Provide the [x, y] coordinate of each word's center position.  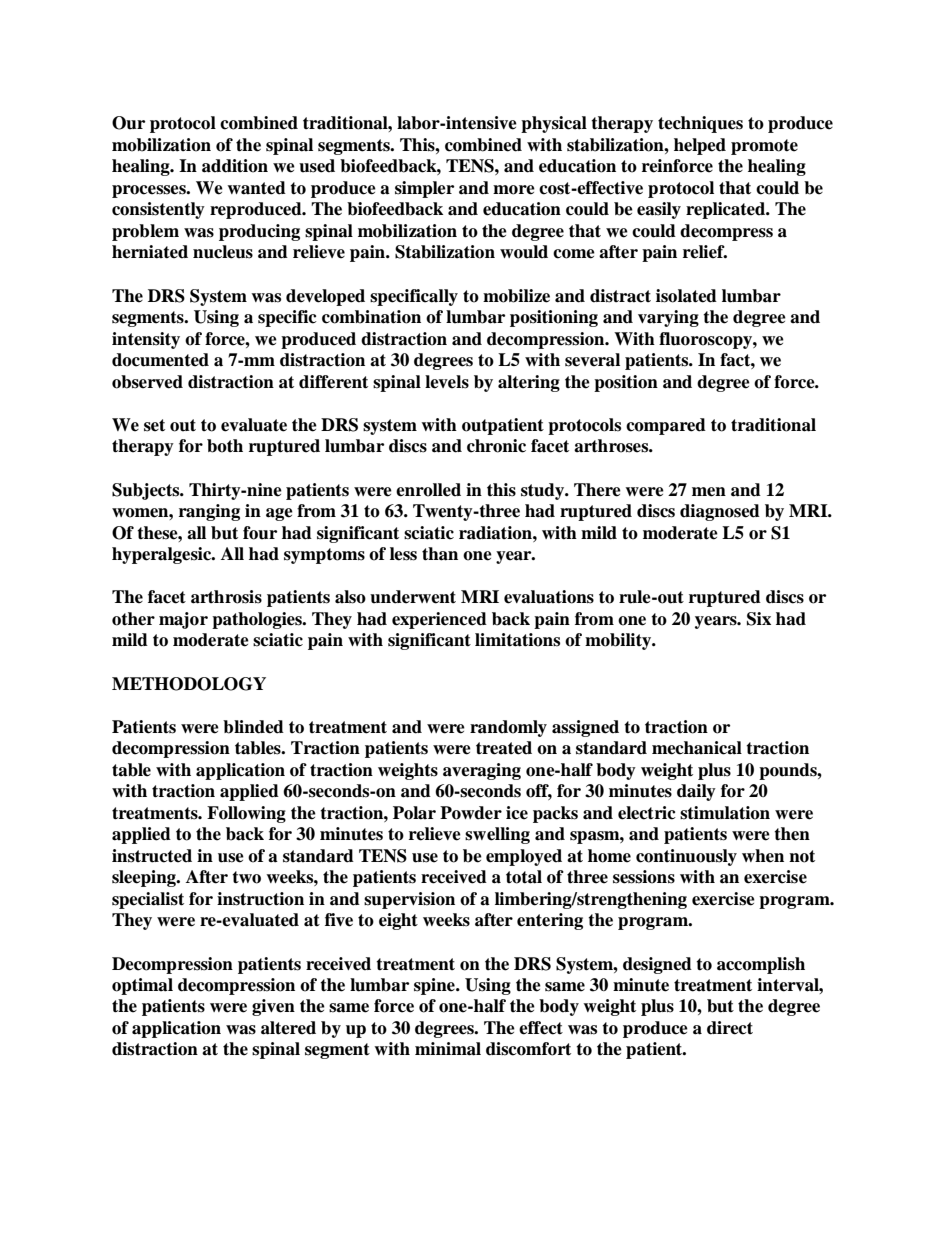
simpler [424, 189]
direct [730, 1028]
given [273, 1007]
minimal [448, 1049]
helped [700, 146]
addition [235, 166]
